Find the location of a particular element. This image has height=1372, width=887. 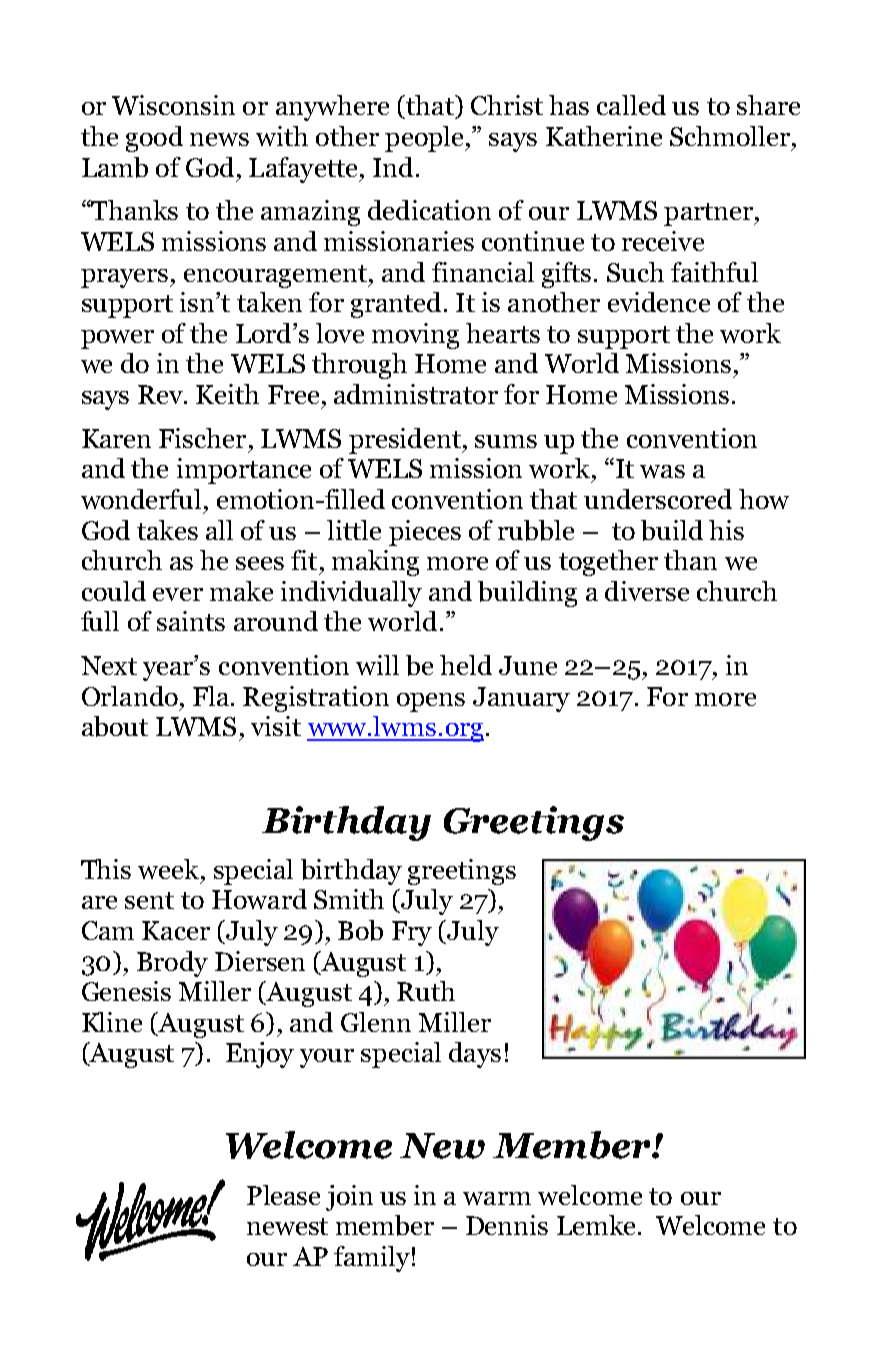

people is located at coordinates (425, 139).
